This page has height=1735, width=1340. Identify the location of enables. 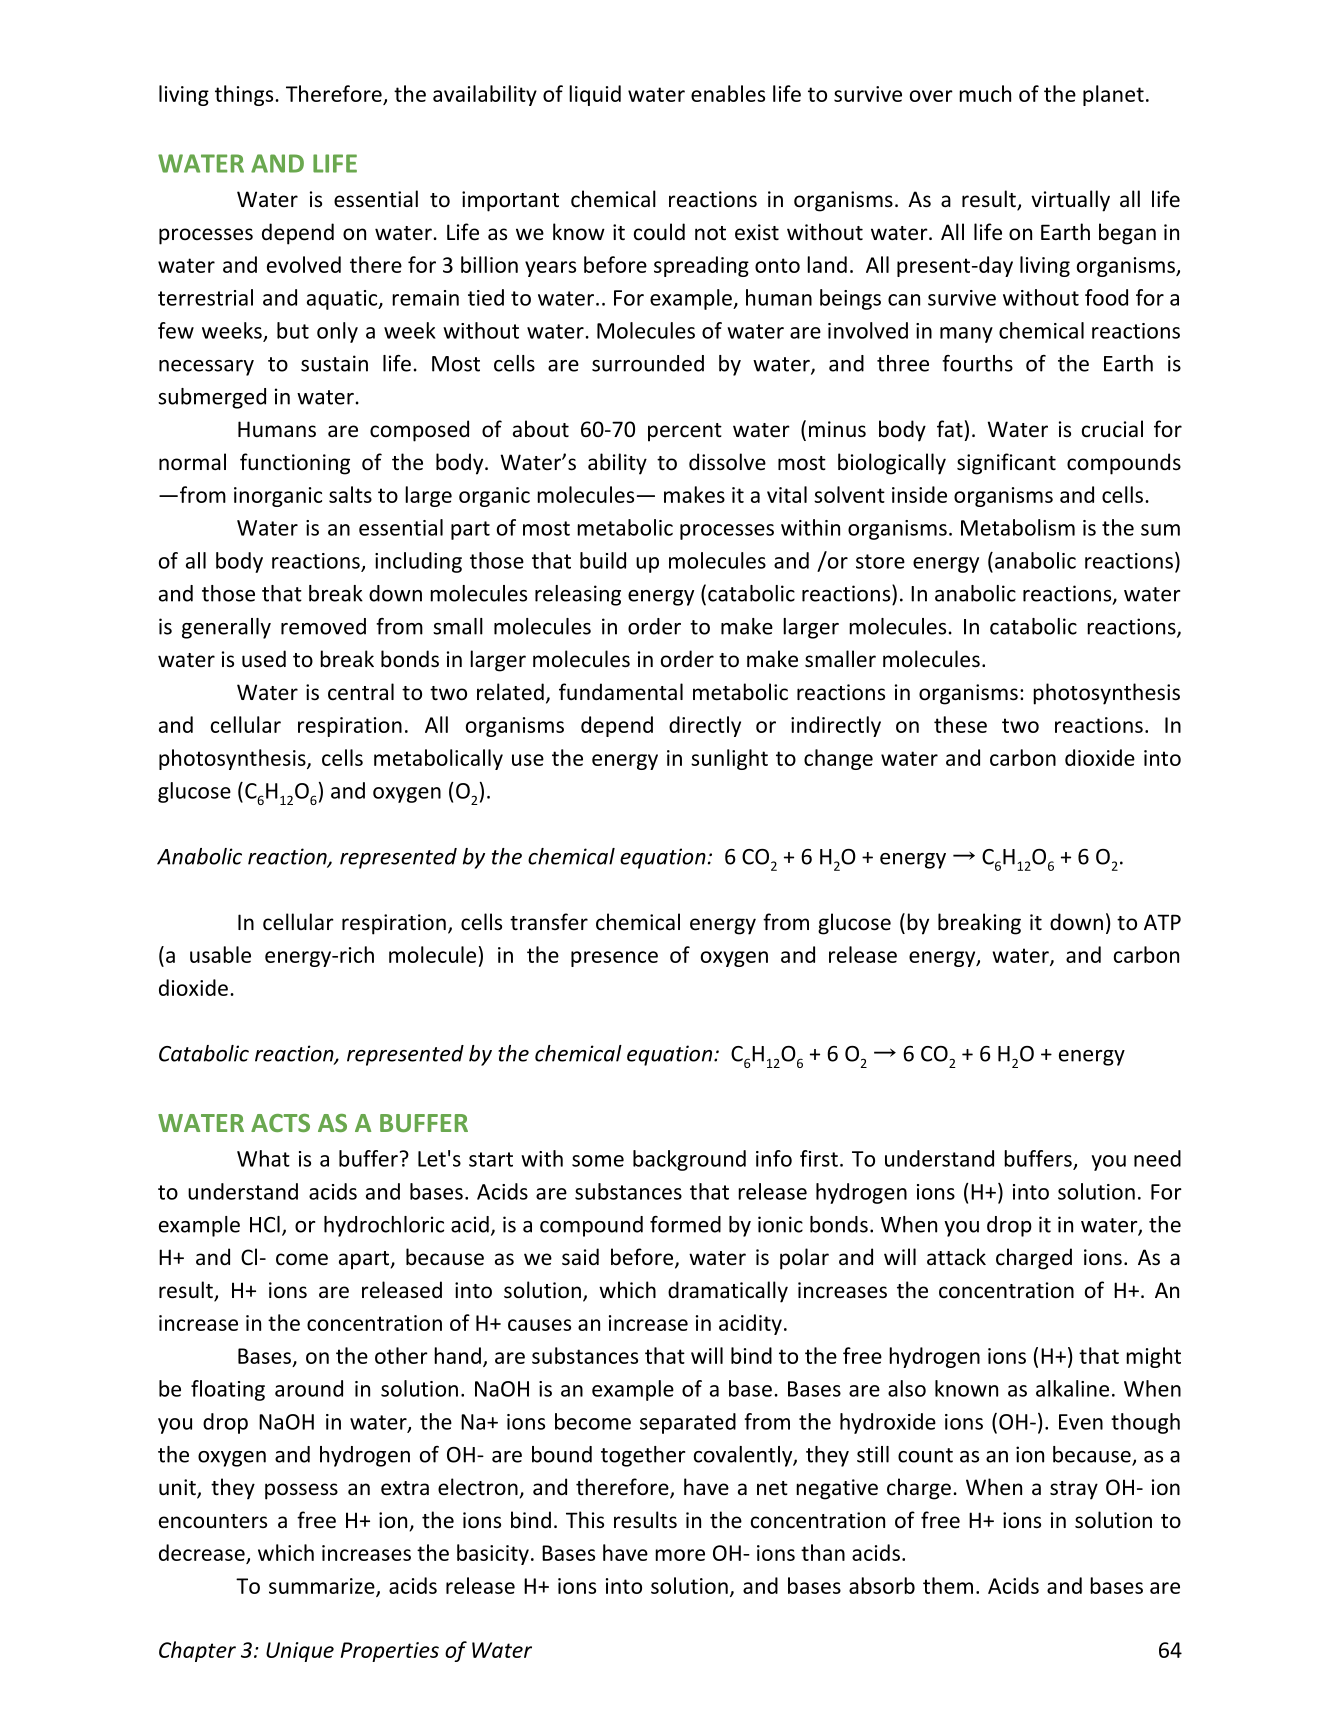
(728, 93).
